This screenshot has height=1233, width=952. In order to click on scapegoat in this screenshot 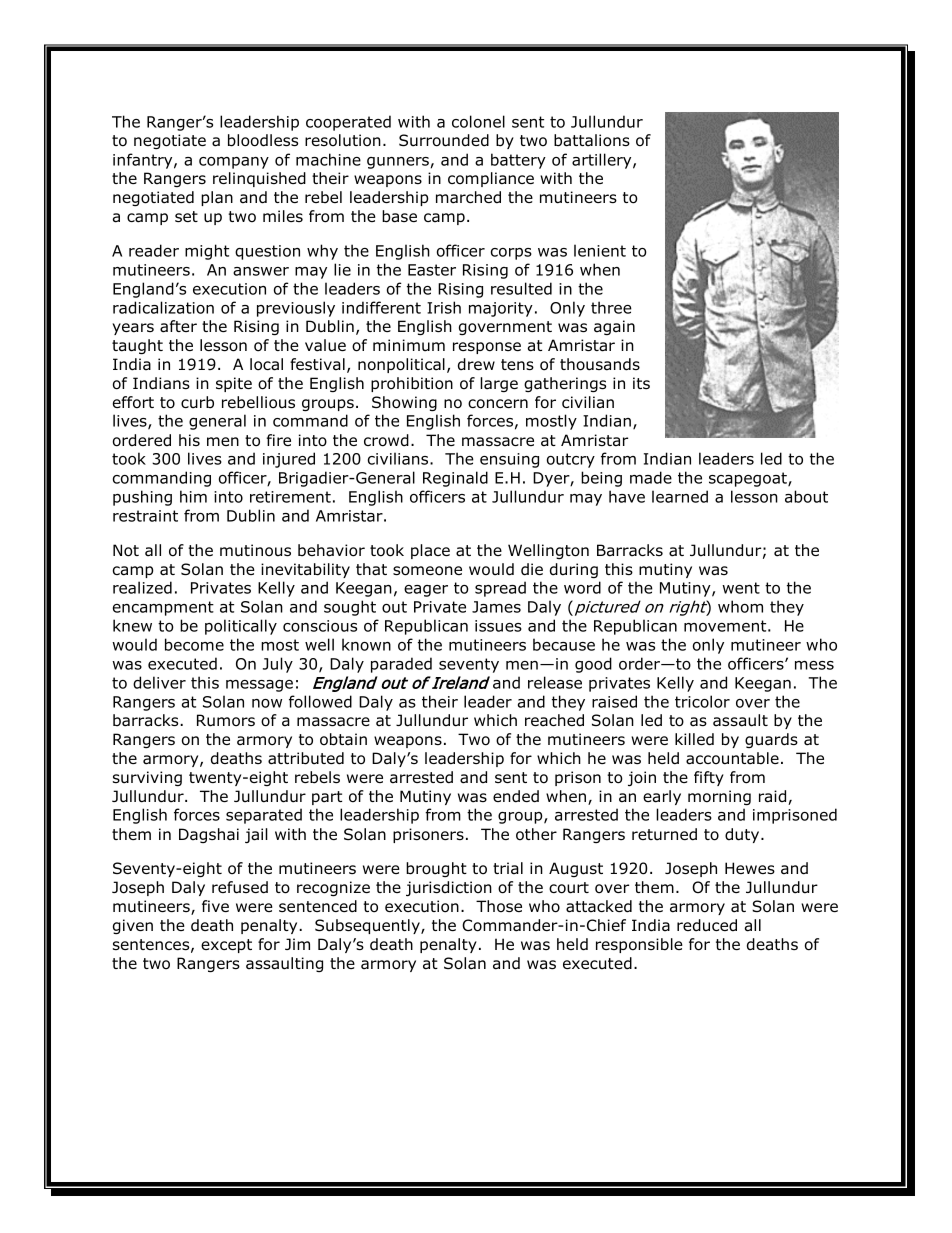, I will do `click(749, 479)`.
